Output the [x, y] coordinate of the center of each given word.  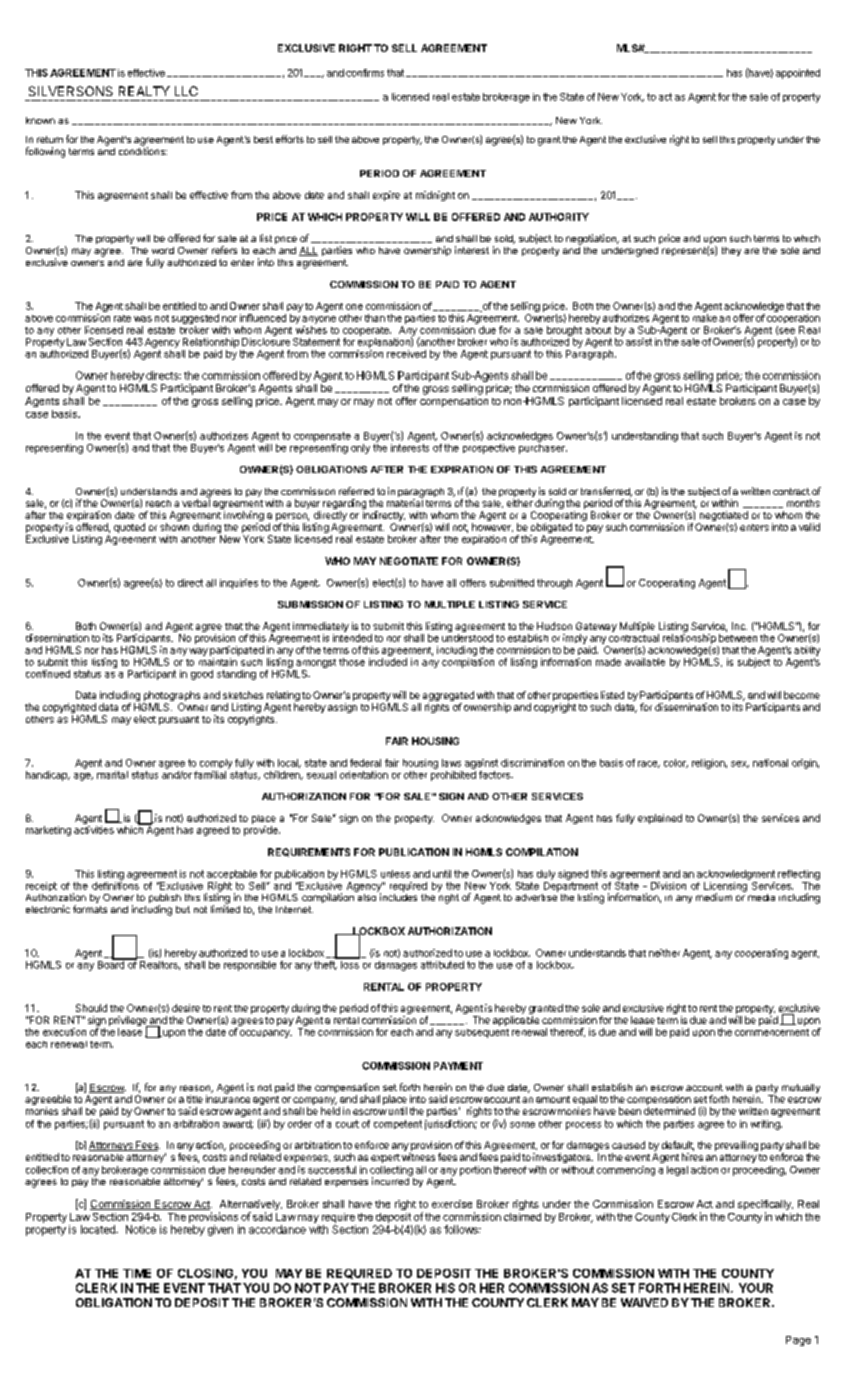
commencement [772, 1032]
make [705, 318]
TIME [137, 1273]
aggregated [448, 697]
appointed [798, 74]
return [50, 139]
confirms [365, 73]
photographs [171, 697]
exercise [452, 1204]
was [143, 319]
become [802, 695]
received [406, 354]
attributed [442, 965]
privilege [129, 1022]
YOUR [756, 1288]
